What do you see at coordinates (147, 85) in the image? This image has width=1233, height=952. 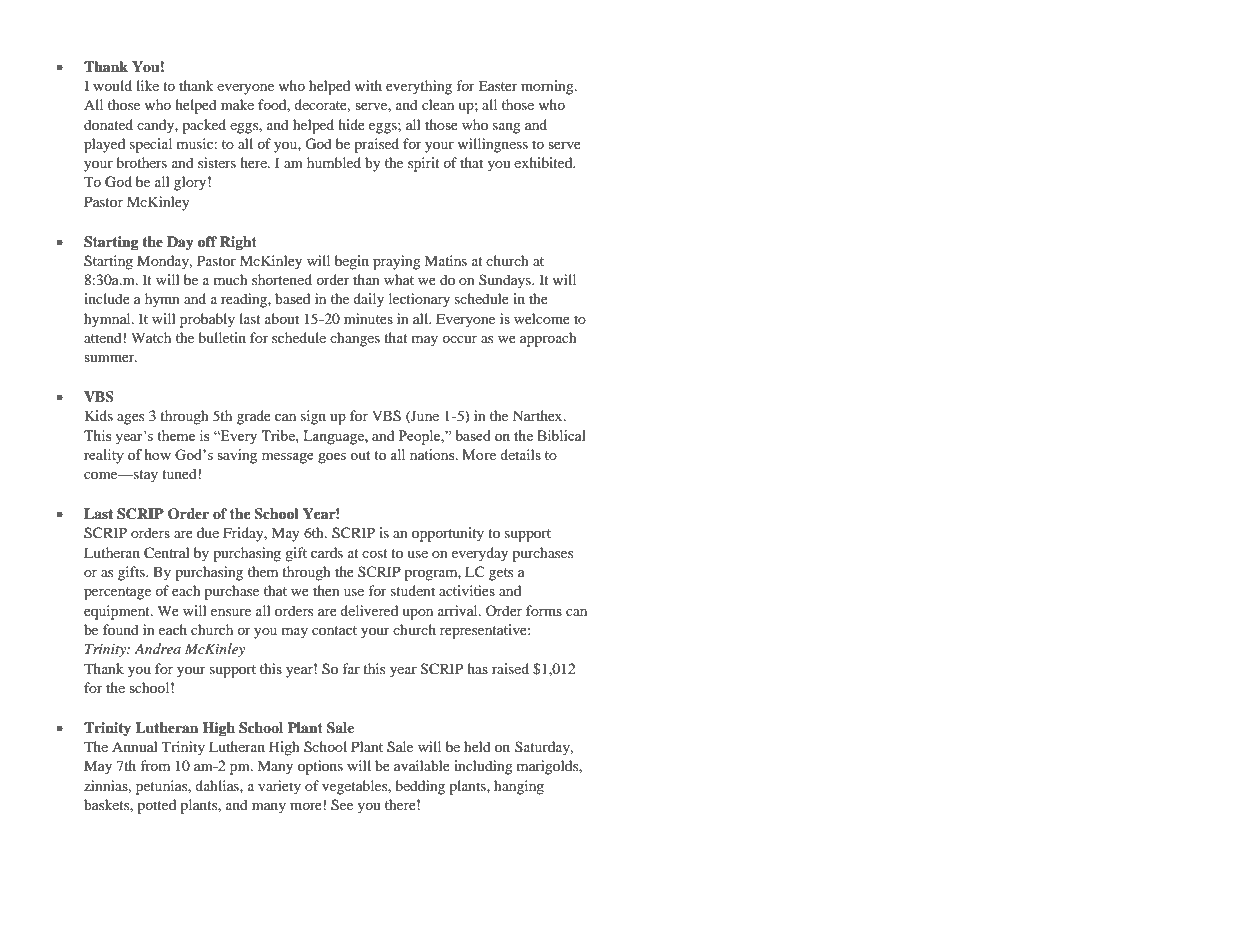 I see `like` at bounding box center [147, 85].
